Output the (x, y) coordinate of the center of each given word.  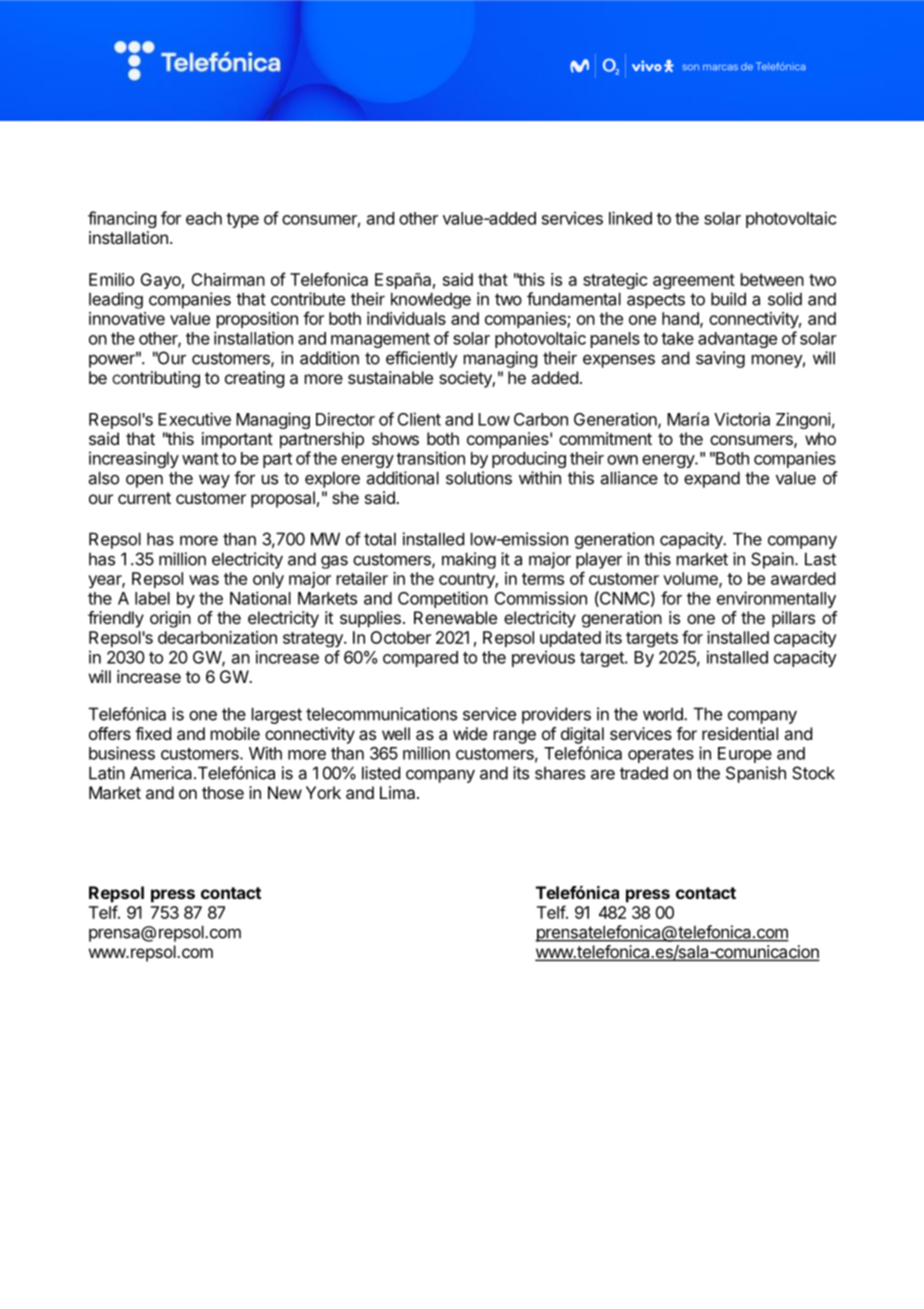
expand (712, 479)
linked (630, 218)
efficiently (422, 359)
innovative (127, 318)
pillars (793, 619)
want (200, 459)
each (204, 218)
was (204, 580)
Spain (772, 560)
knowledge (431, 300)
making (469, 560)
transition (430, 458)
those (223, 792)
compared (420, 659)
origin (170, 619)
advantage (737, 340)
